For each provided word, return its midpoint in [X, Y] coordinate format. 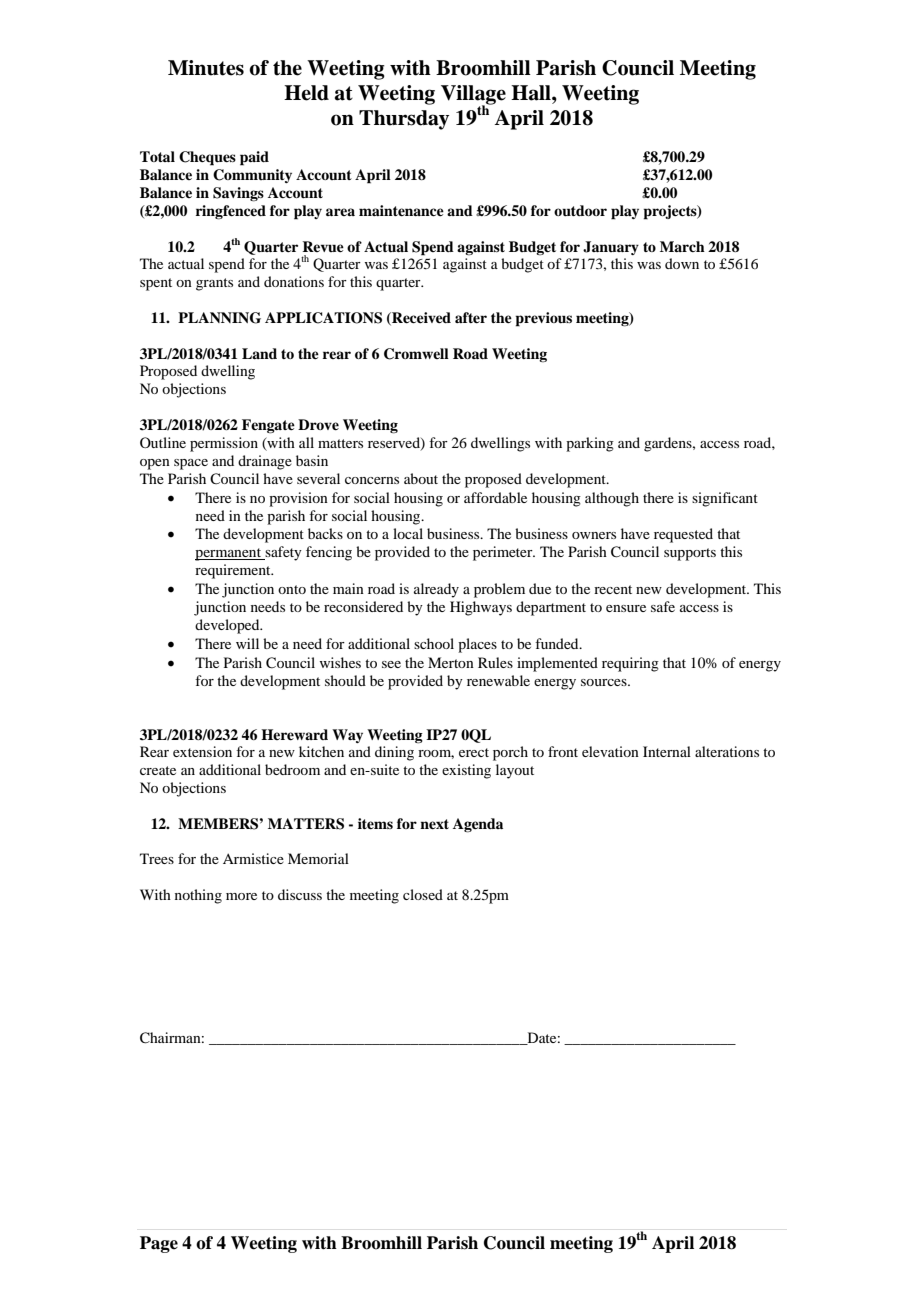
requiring [630, 664]
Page [159, 1244]
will [247, 643]
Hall [532, 93]
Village [473, 96]
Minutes [206, 68]
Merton [451, 662]
